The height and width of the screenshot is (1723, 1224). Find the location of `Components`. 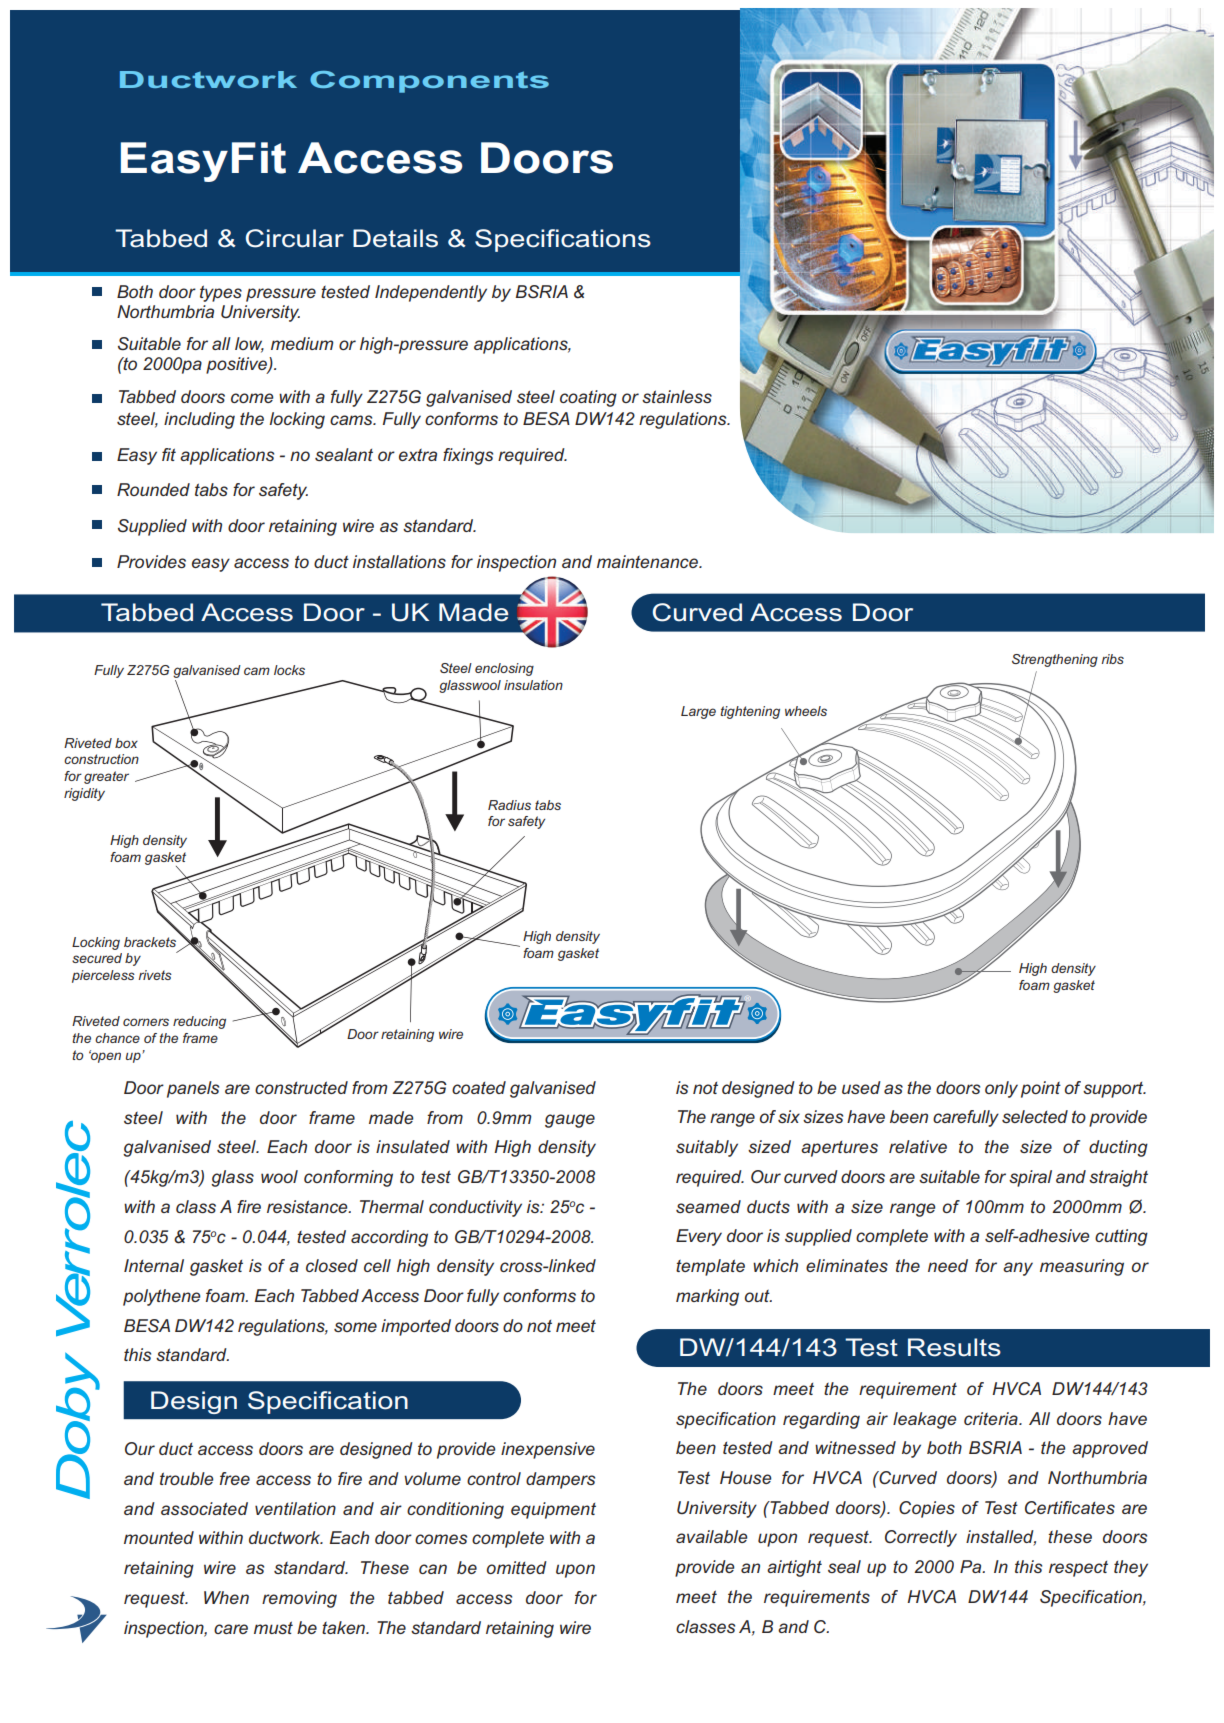

Components is located at coordinates (429, 82).
